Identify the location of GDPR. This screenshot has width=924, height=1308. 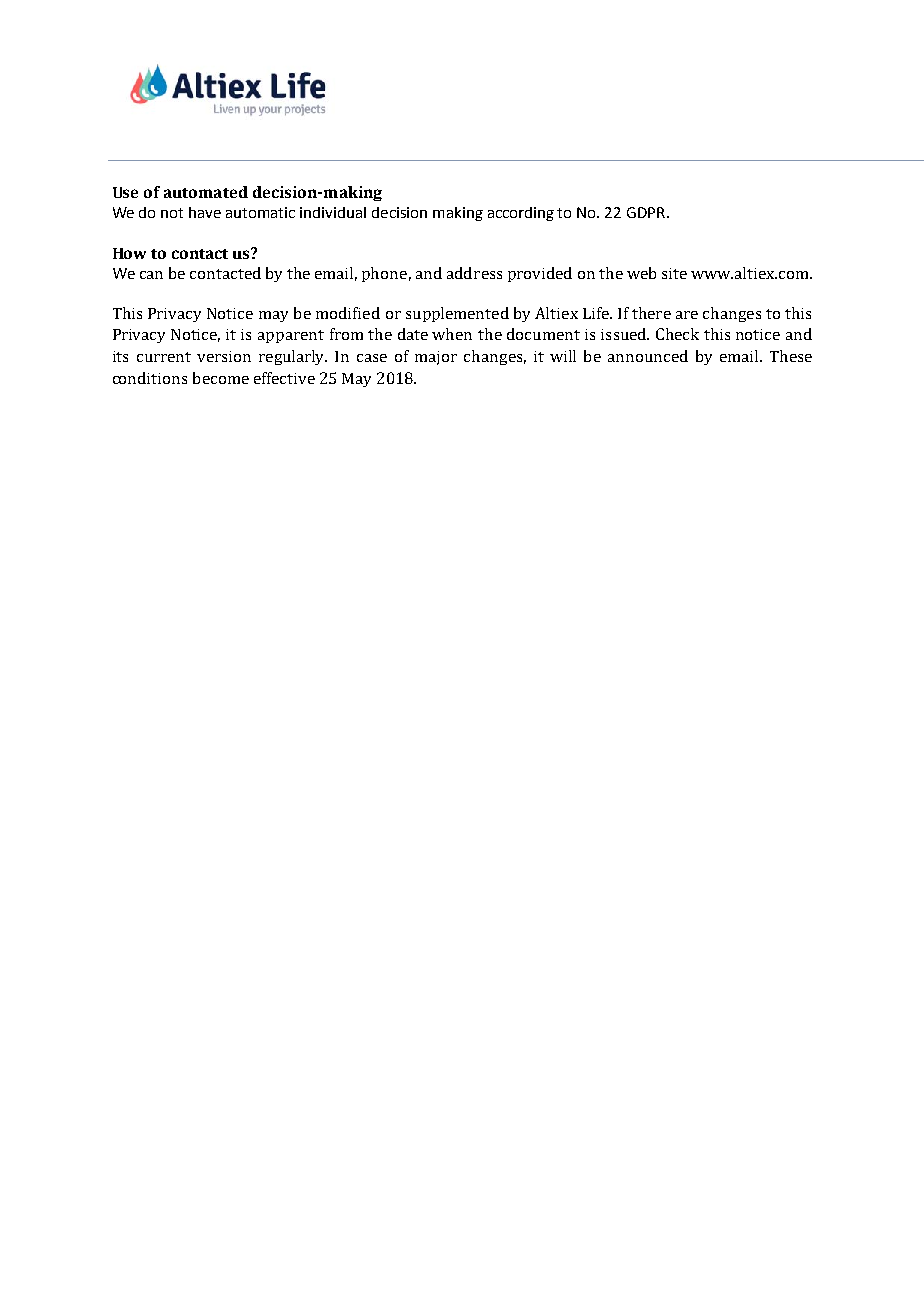
(646, 212).
